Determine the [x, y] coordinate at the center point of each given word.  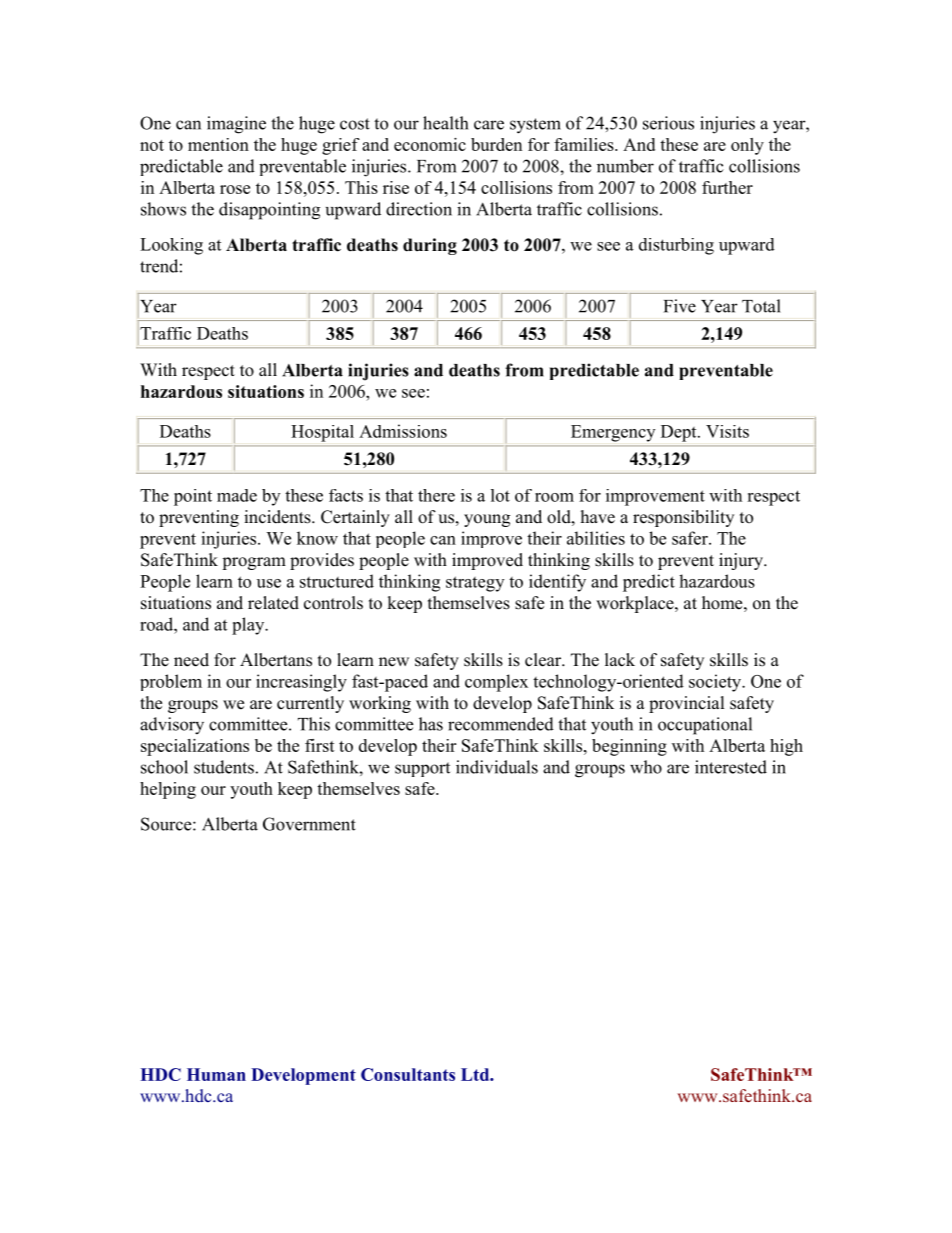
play [249, 626]
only [747, 146]
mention [218, 144]
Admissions [403, 431]
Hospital [322, 433]
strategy [475, 584]
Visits [727, 431]
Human [216, 1074]
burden [496, 144]
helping [168, 790]
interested [731, 767]
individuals [497, 767]
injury [742, 561]
